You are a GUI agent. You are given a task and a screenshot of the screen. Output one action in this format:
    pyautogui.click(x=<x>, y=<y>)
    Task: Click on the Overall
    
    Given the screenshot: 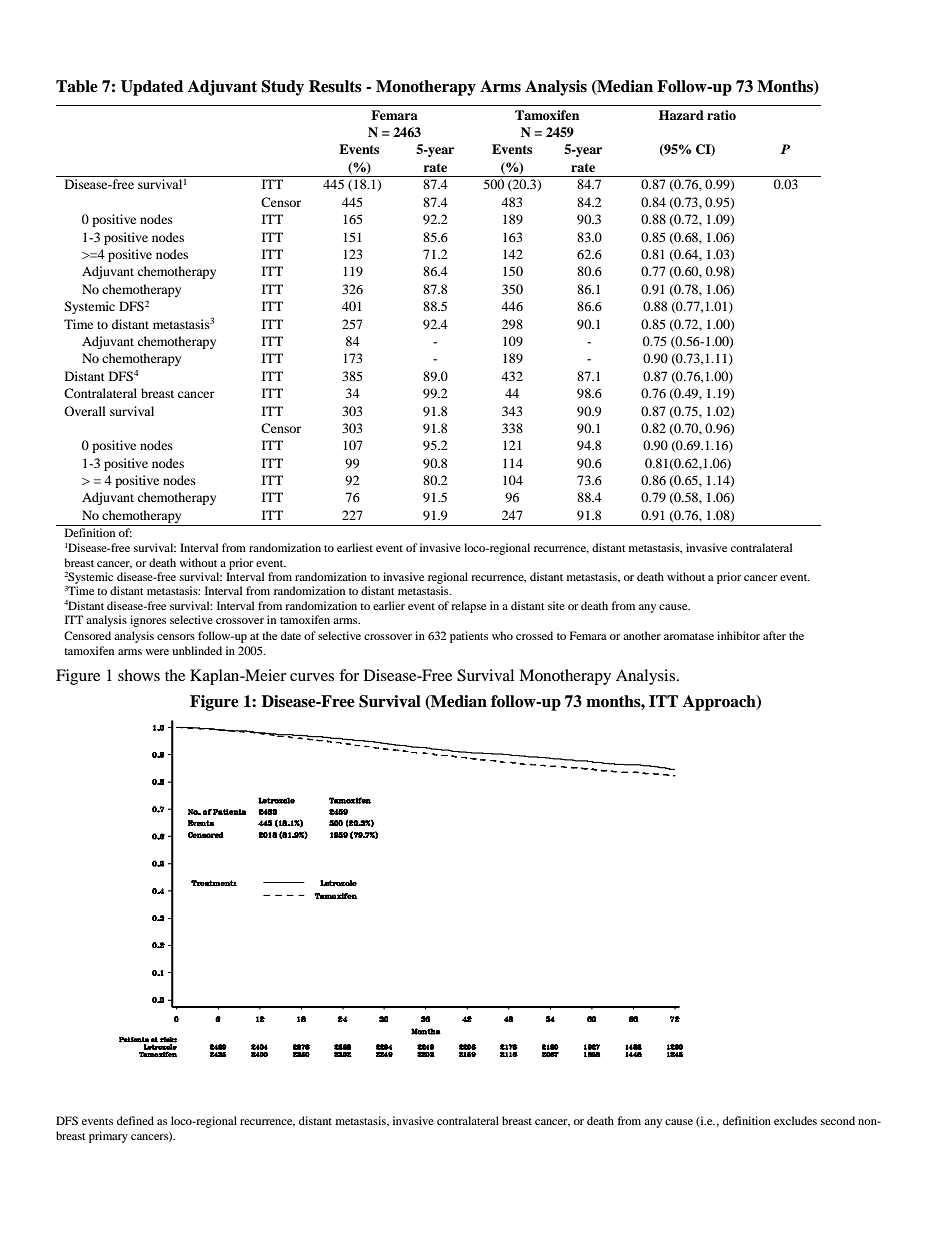 What is the action you would take?
    pyautogui.click(x=85, y=411)
